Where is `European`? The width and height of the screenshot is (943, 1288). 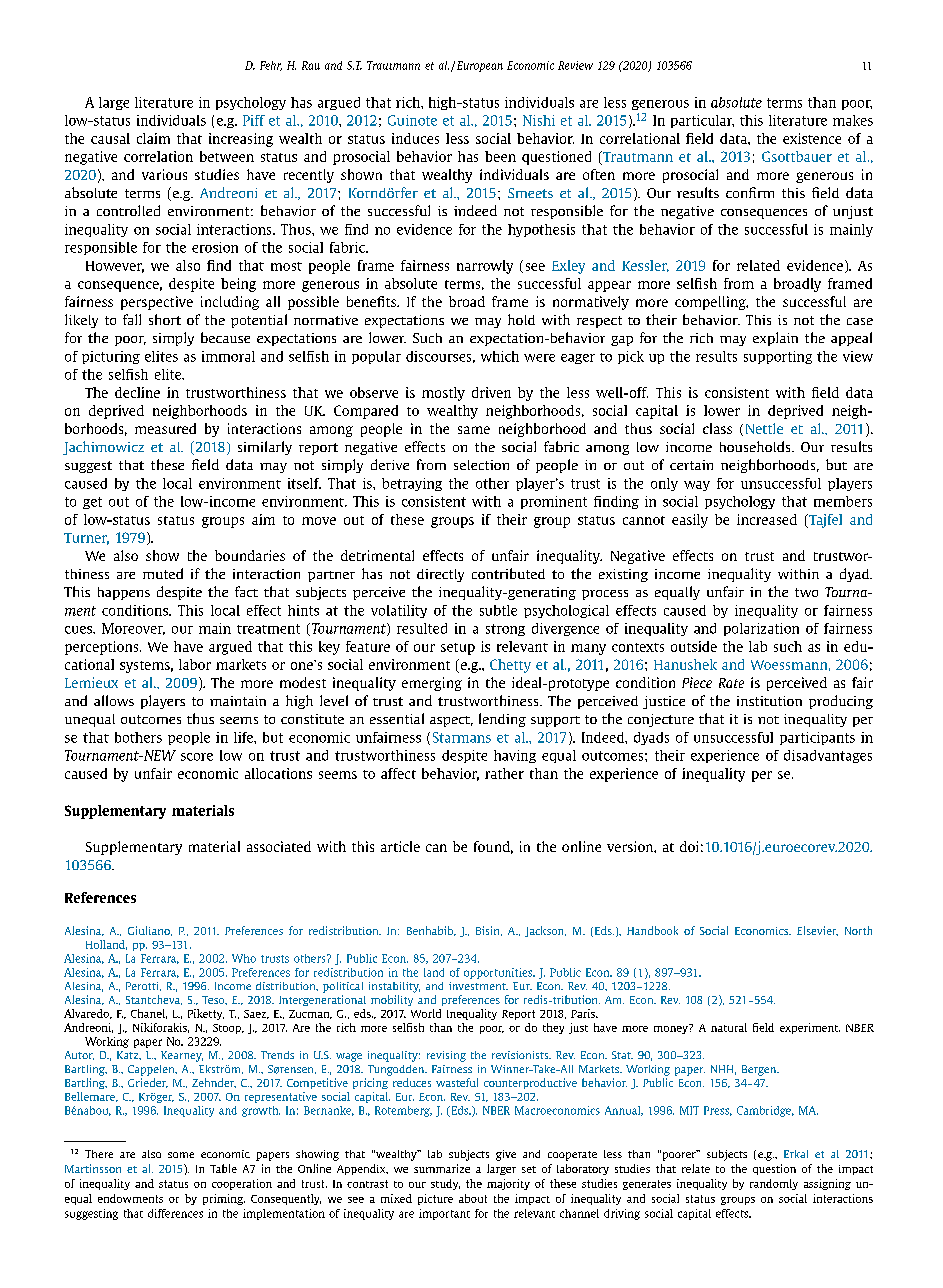
European is located at coordinates (480, 66).
